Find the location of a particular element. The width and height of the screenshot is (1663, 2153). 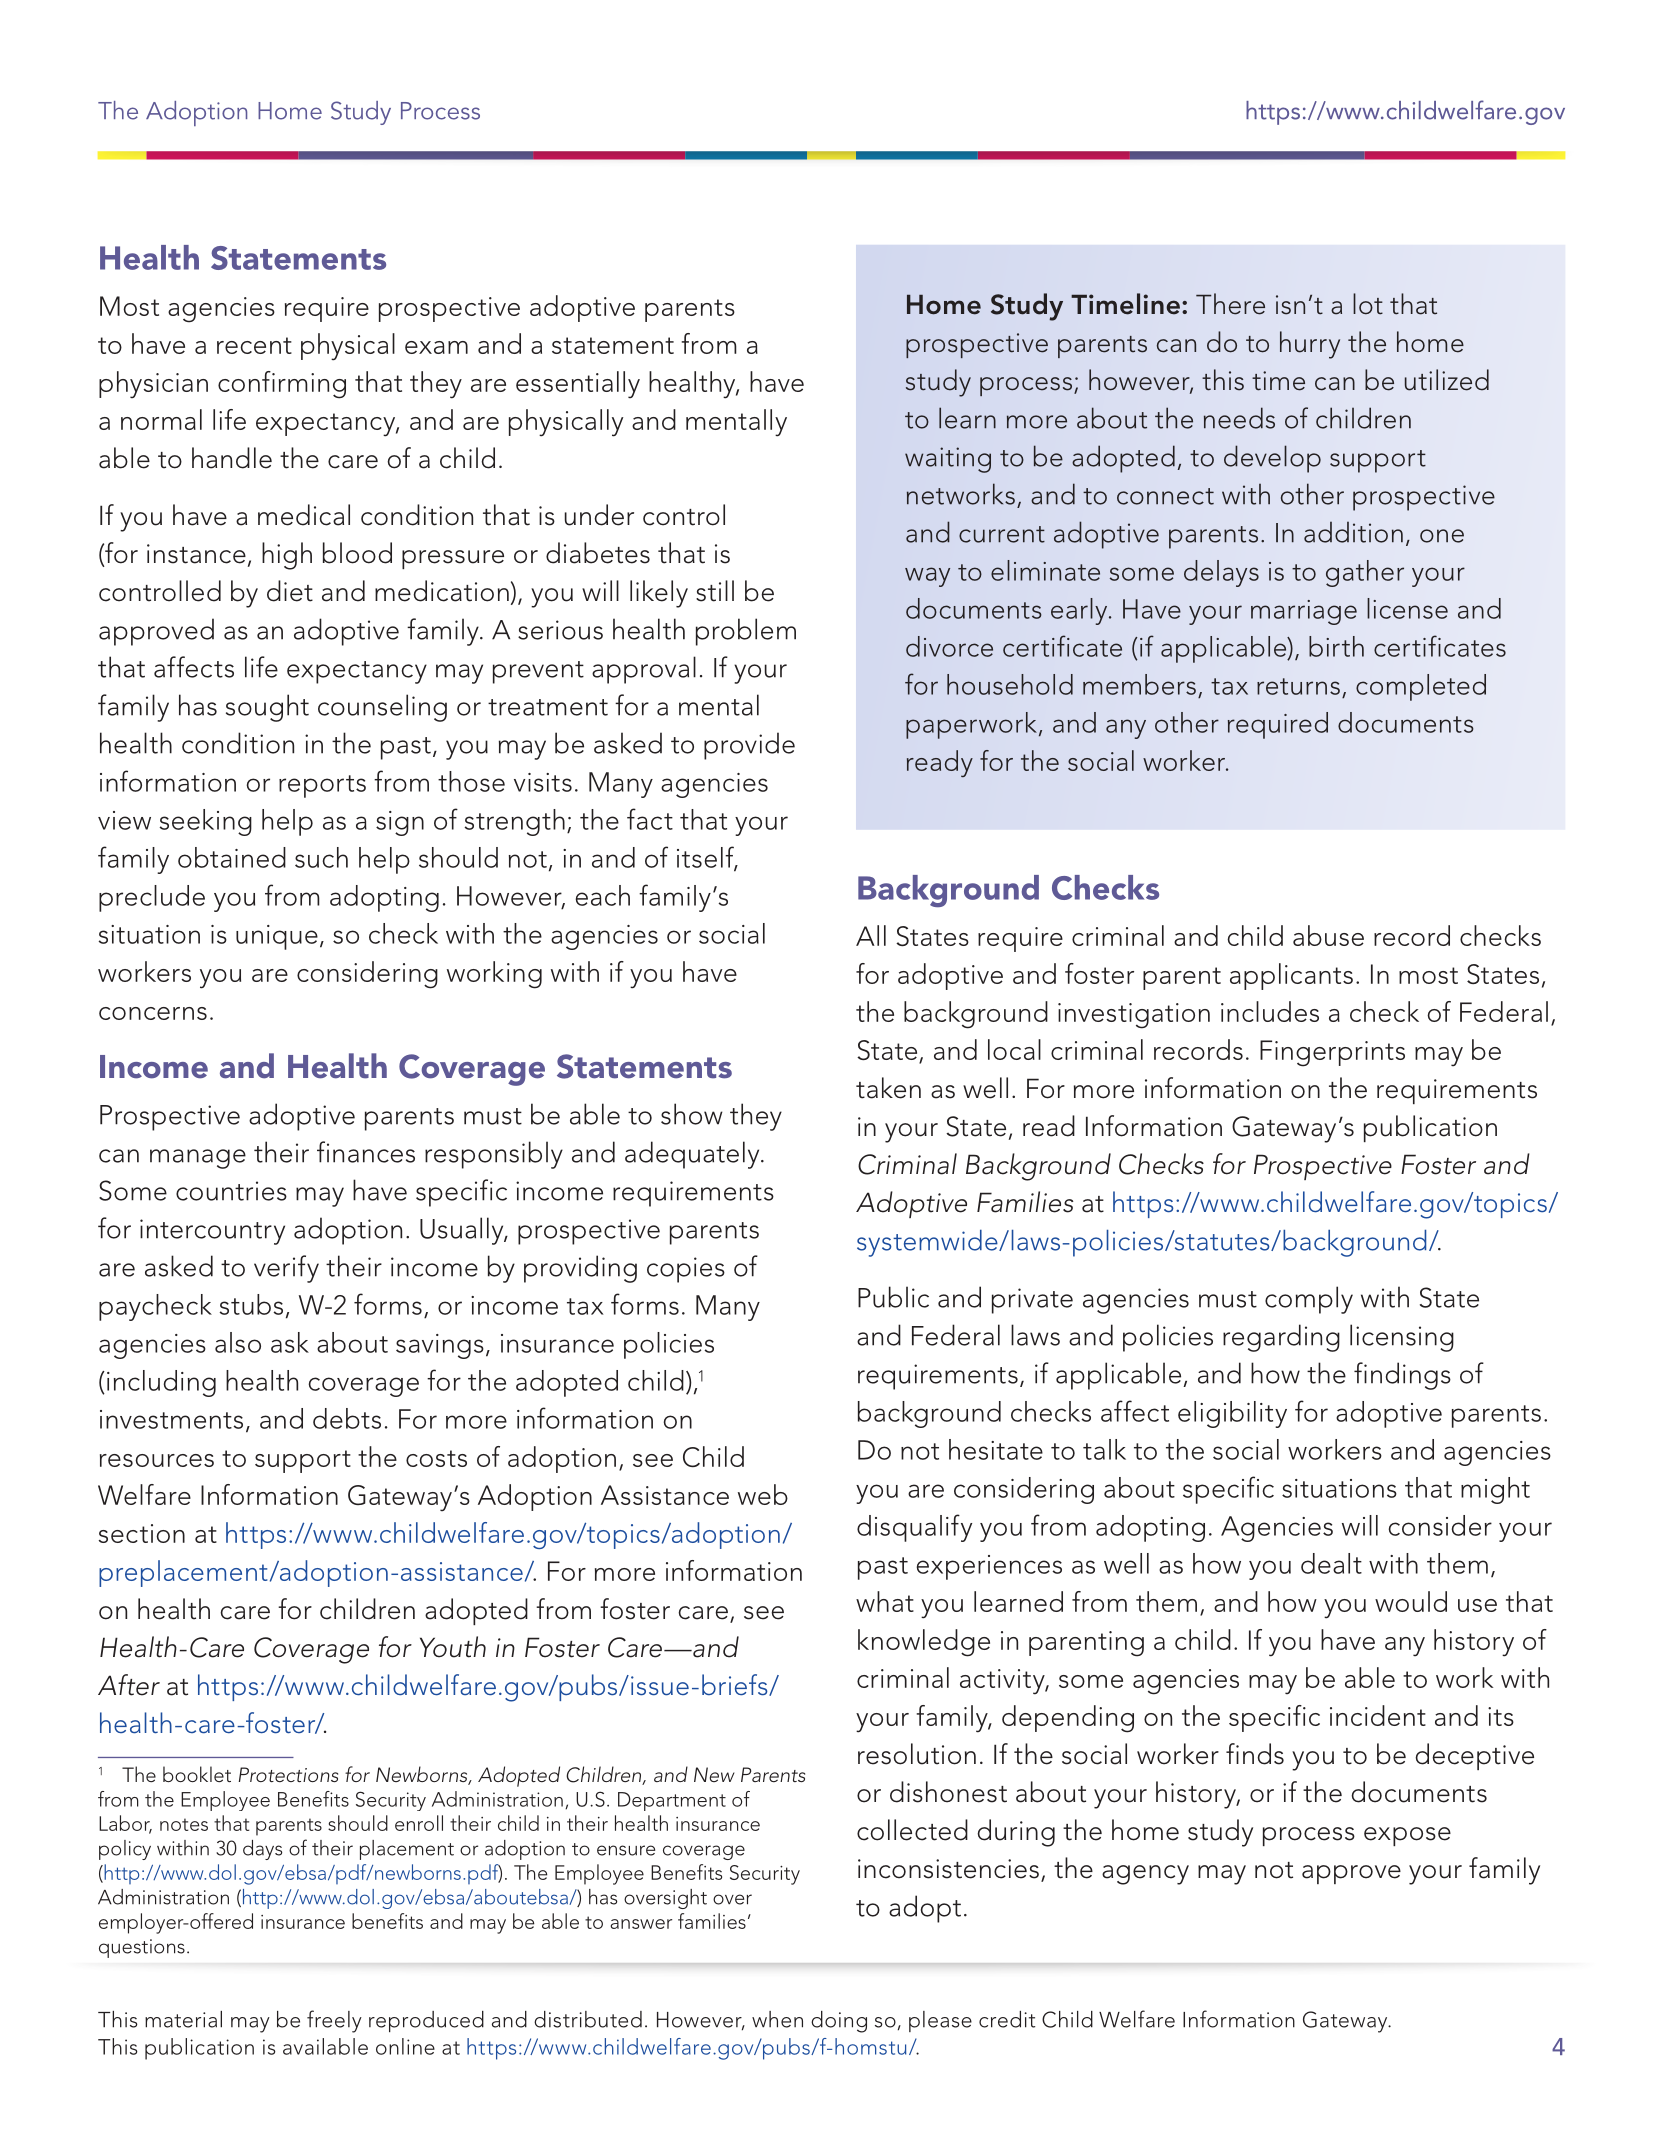

After is located at coordinates (129, 1685).
